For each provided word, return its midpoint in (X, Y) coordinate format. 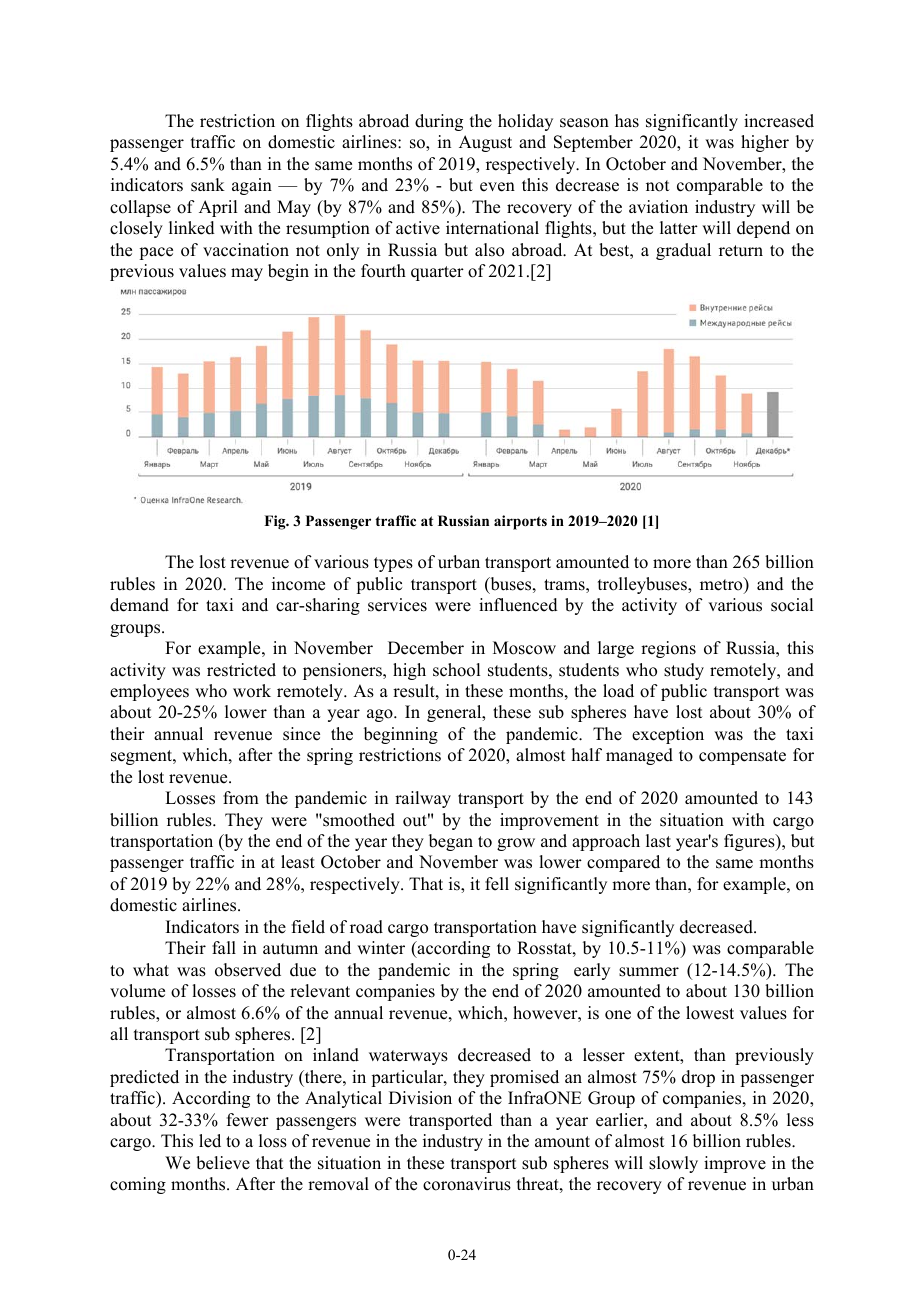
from (241, 798)
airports (520, 522)
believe (223, 1163)
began (451, 842)
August (485, 143)
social (792, 605)
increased (779, 121)
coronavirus (467, 1184)
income (298, 584)
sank (208, 185)
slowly (673, 1164)
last (658, 841)
